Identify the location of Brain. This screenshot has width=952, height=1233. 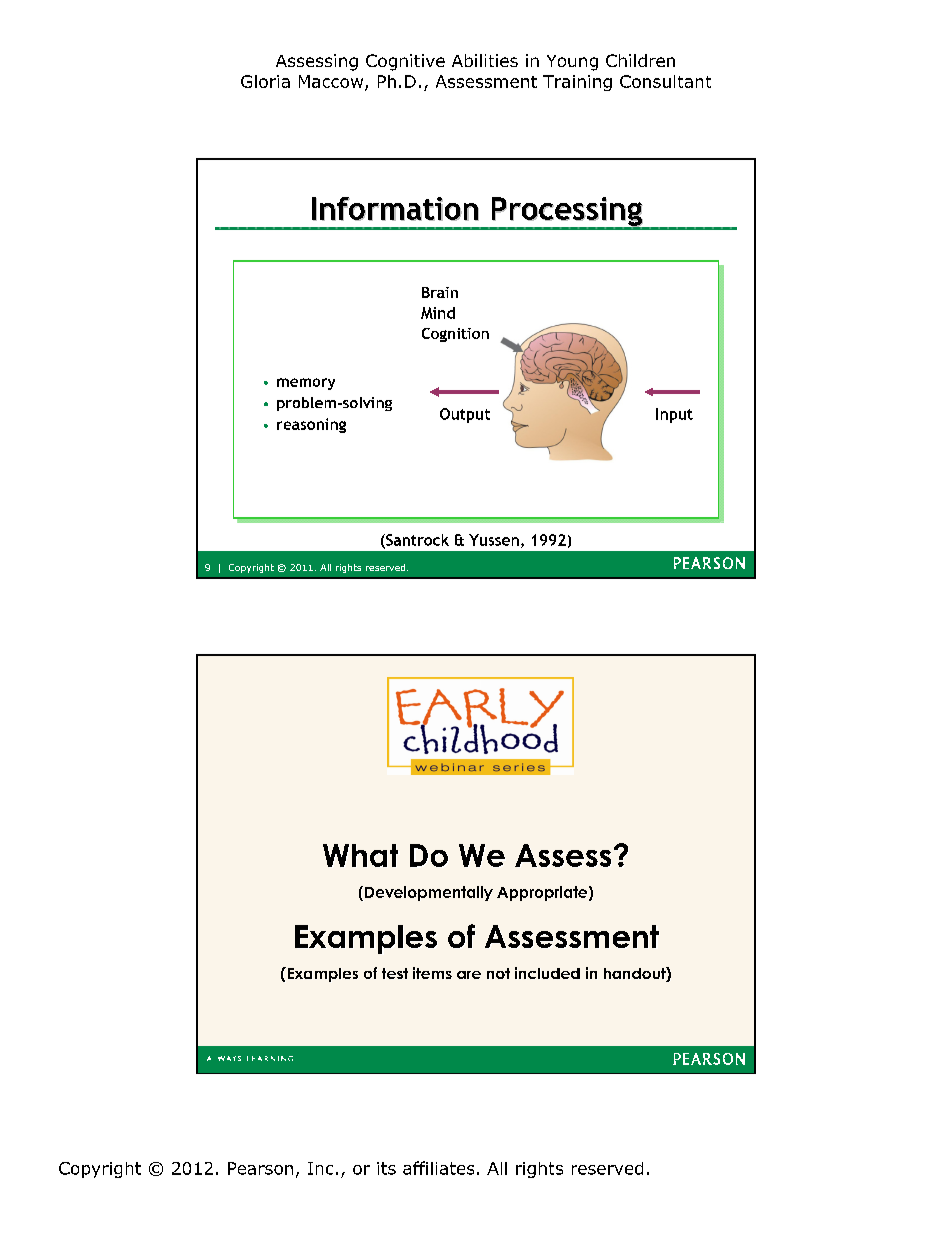
(440, 292).
